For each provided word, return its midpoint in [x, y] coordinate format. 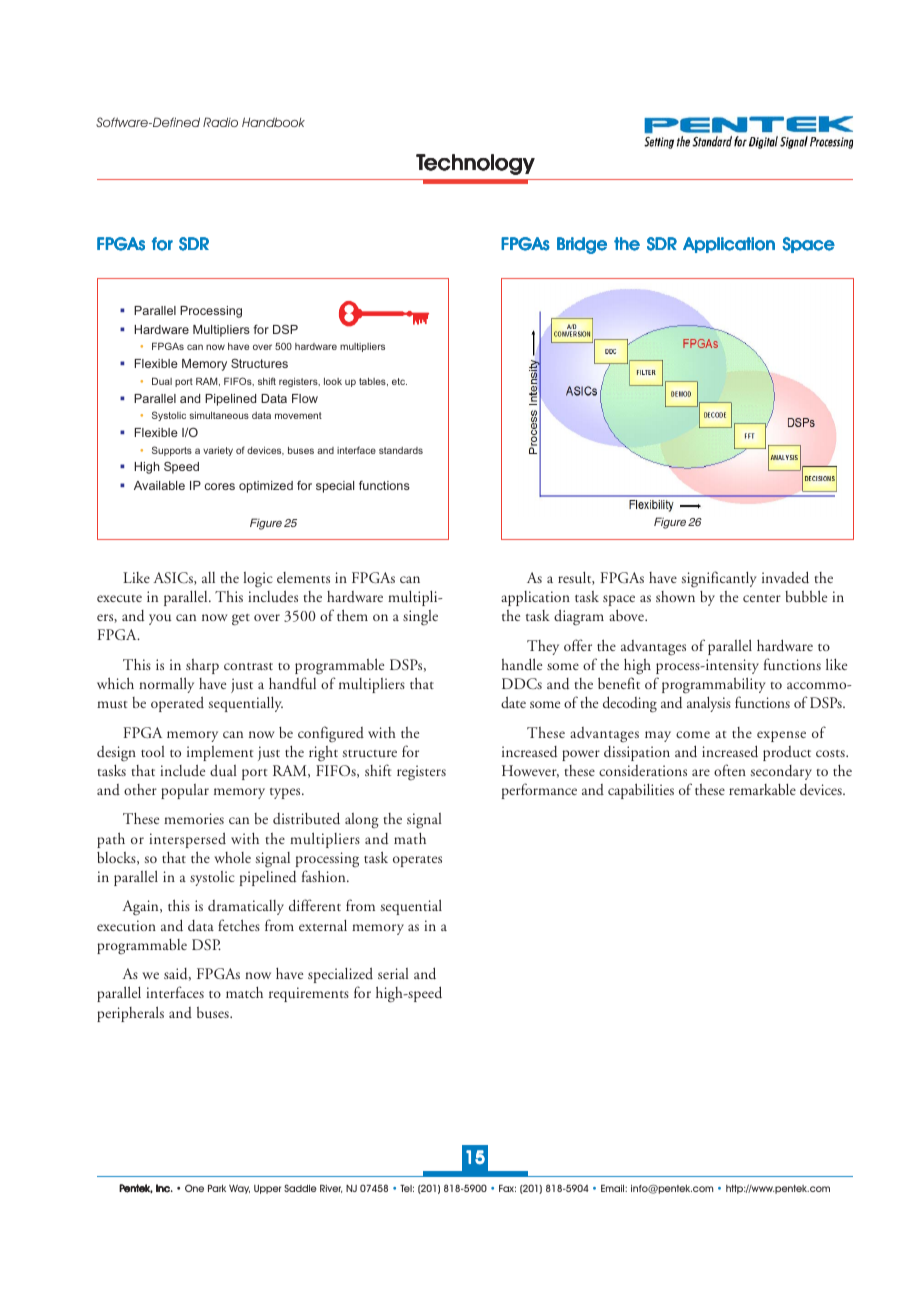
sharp [202, 666]
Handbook [273, 122]
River [331, 1188]
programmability [714, 685]
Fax [507, 1188]
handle [521, 664]
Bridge [582, 245]
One [194, 1188]
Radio [220, 122]
